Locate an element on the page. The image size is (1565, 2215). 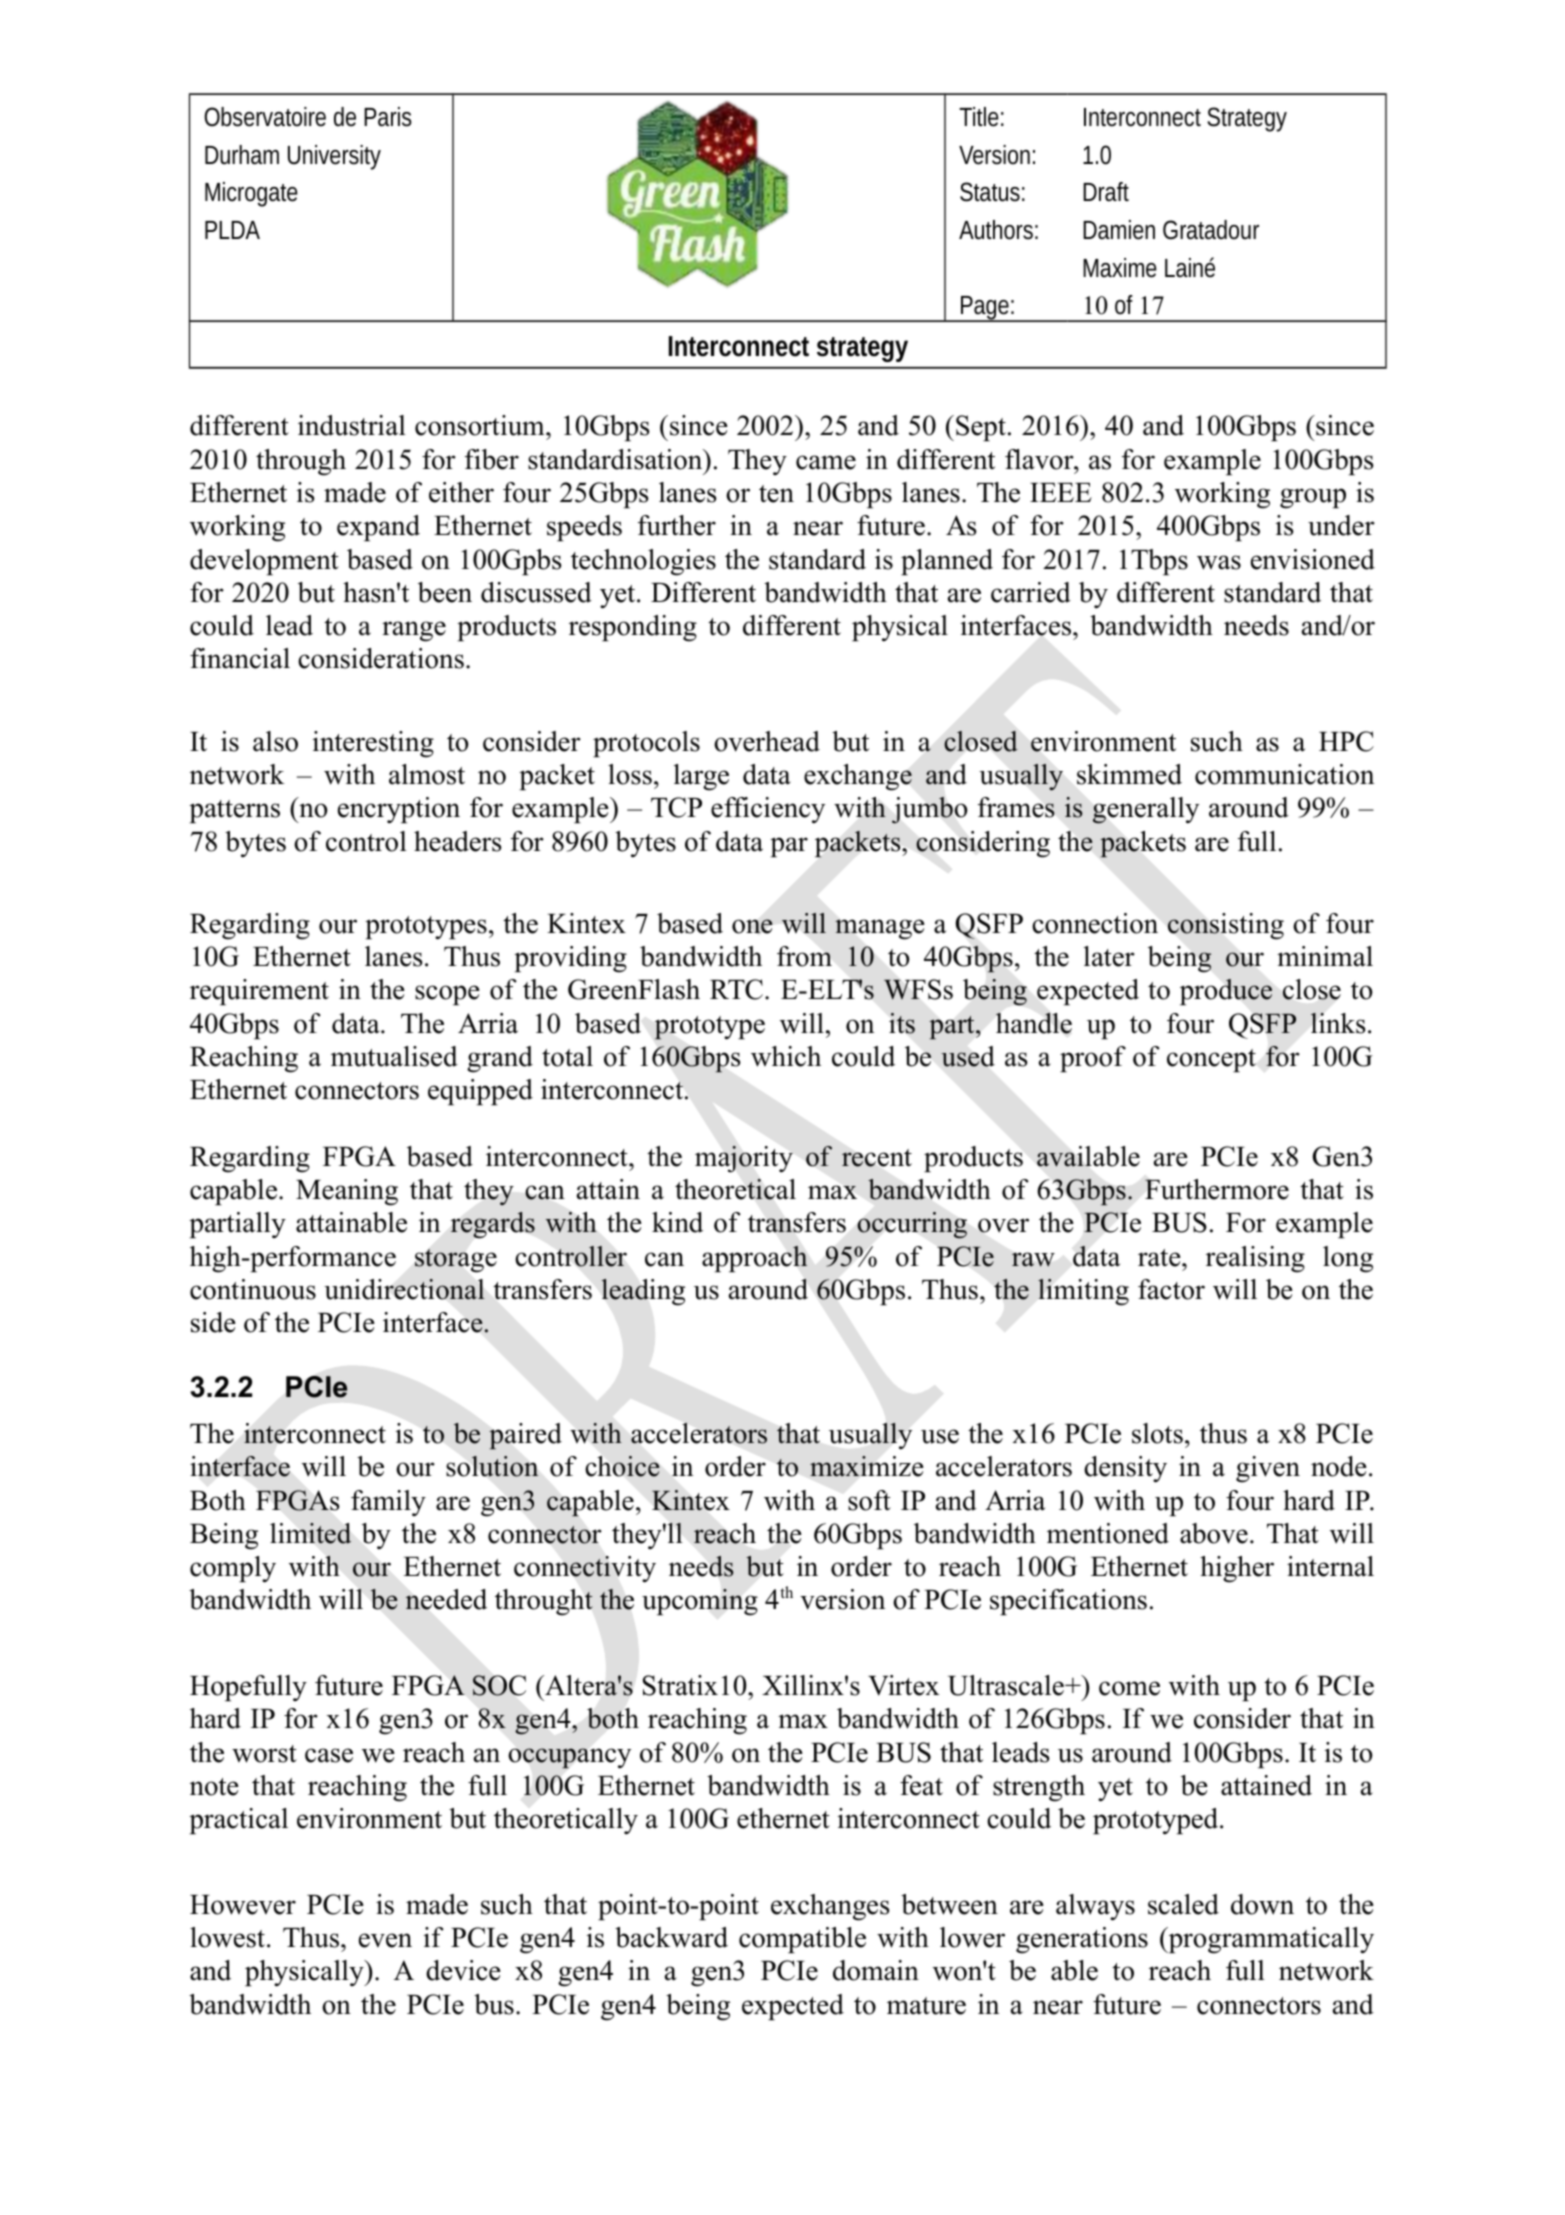
interesting is located at coordinates (373, 744).
